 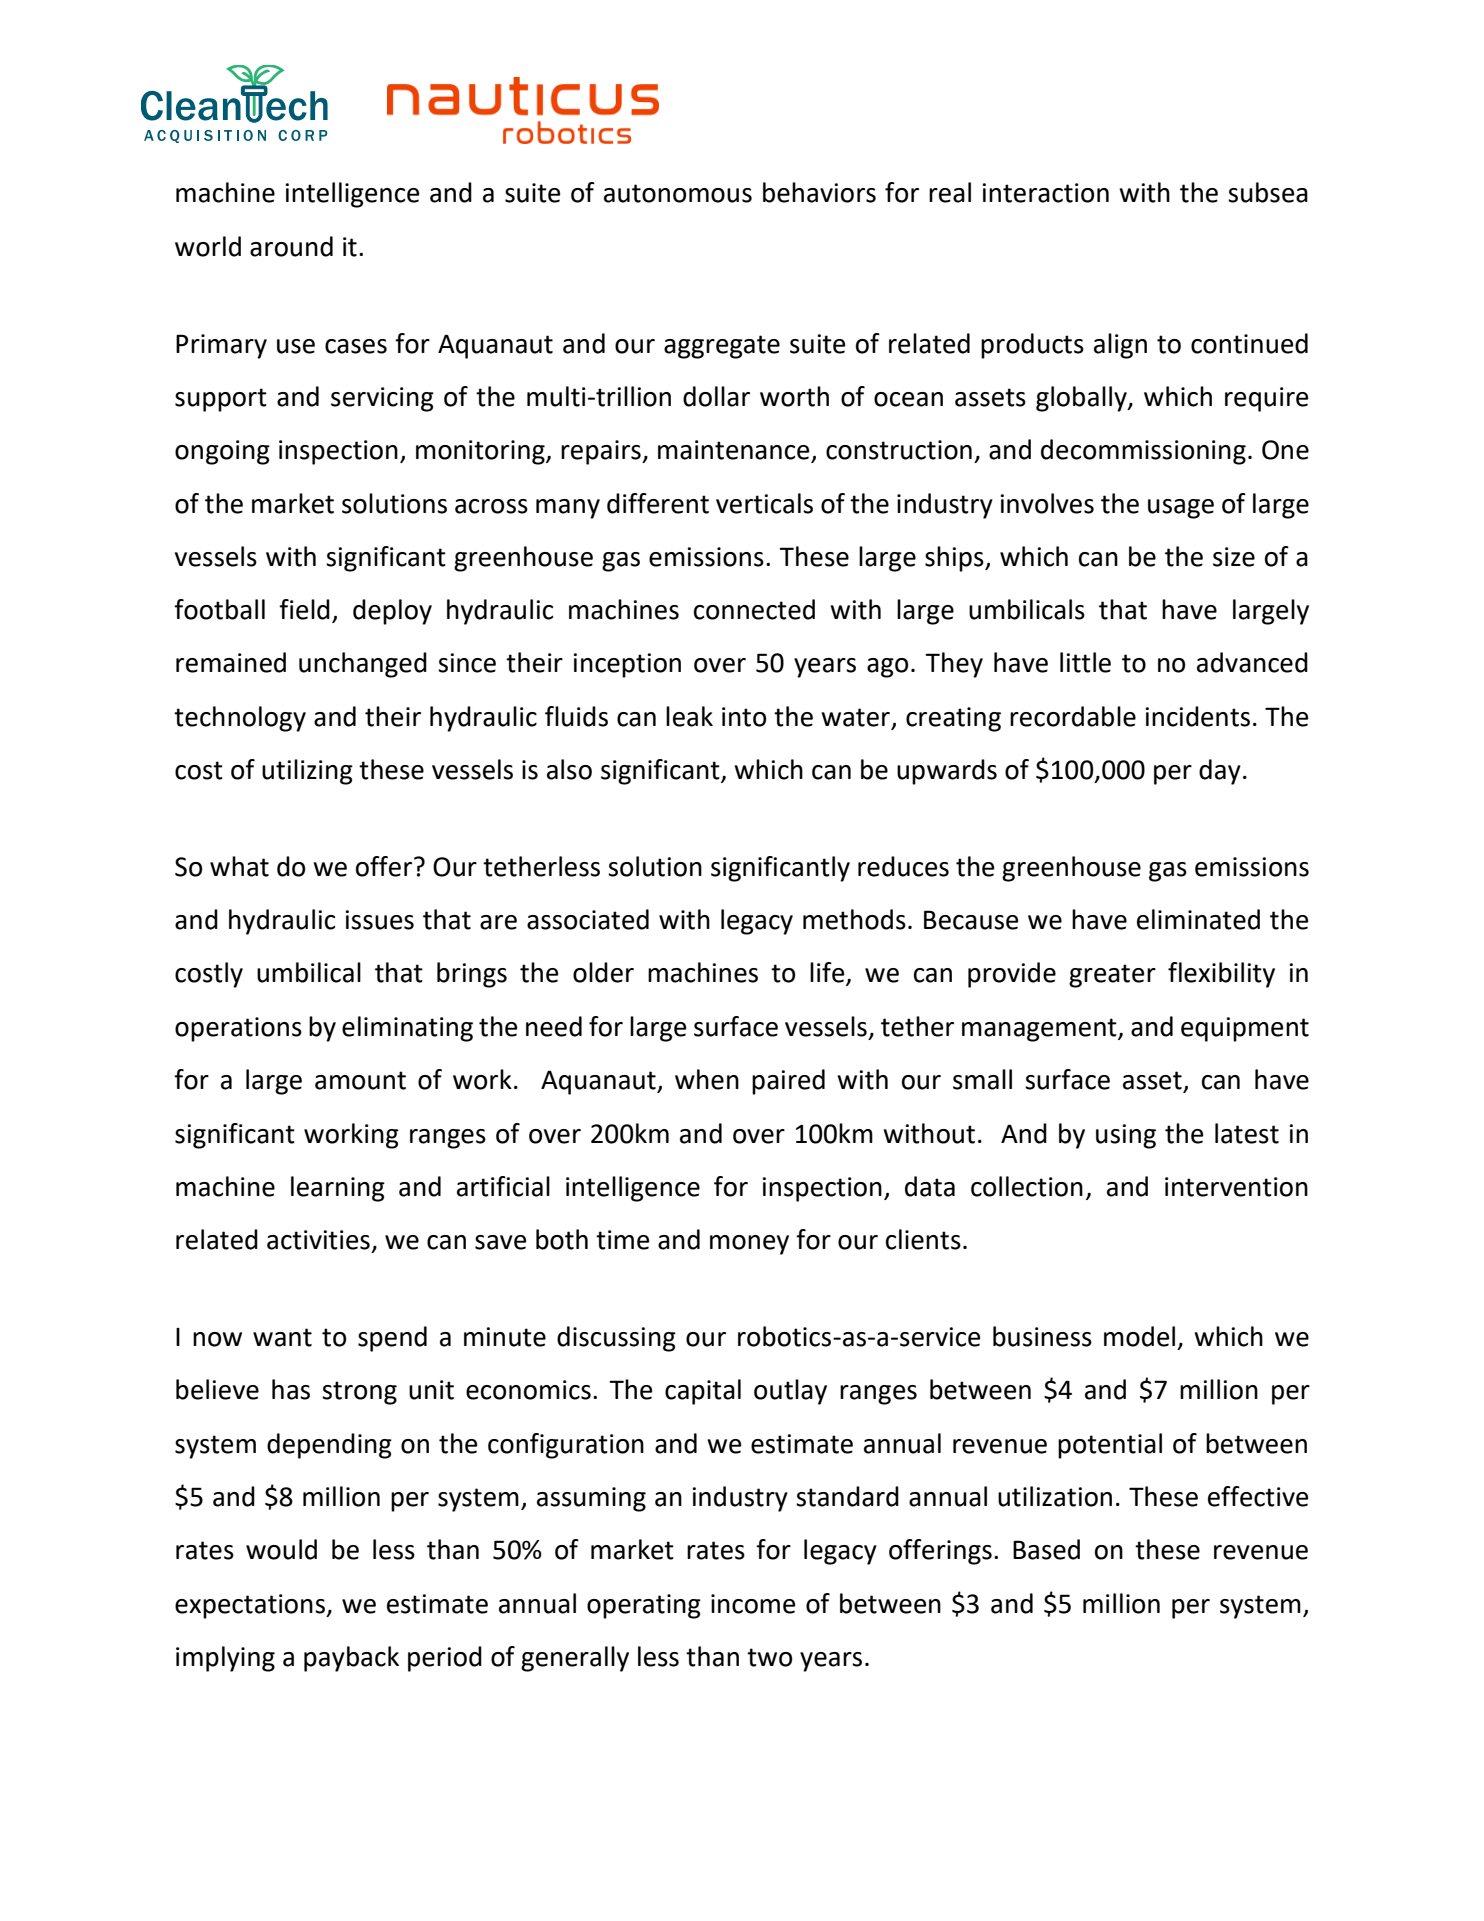 What do you see at coordinates (707, 1079) in the image?
I see `when` at bounding box center [707, 1079].
